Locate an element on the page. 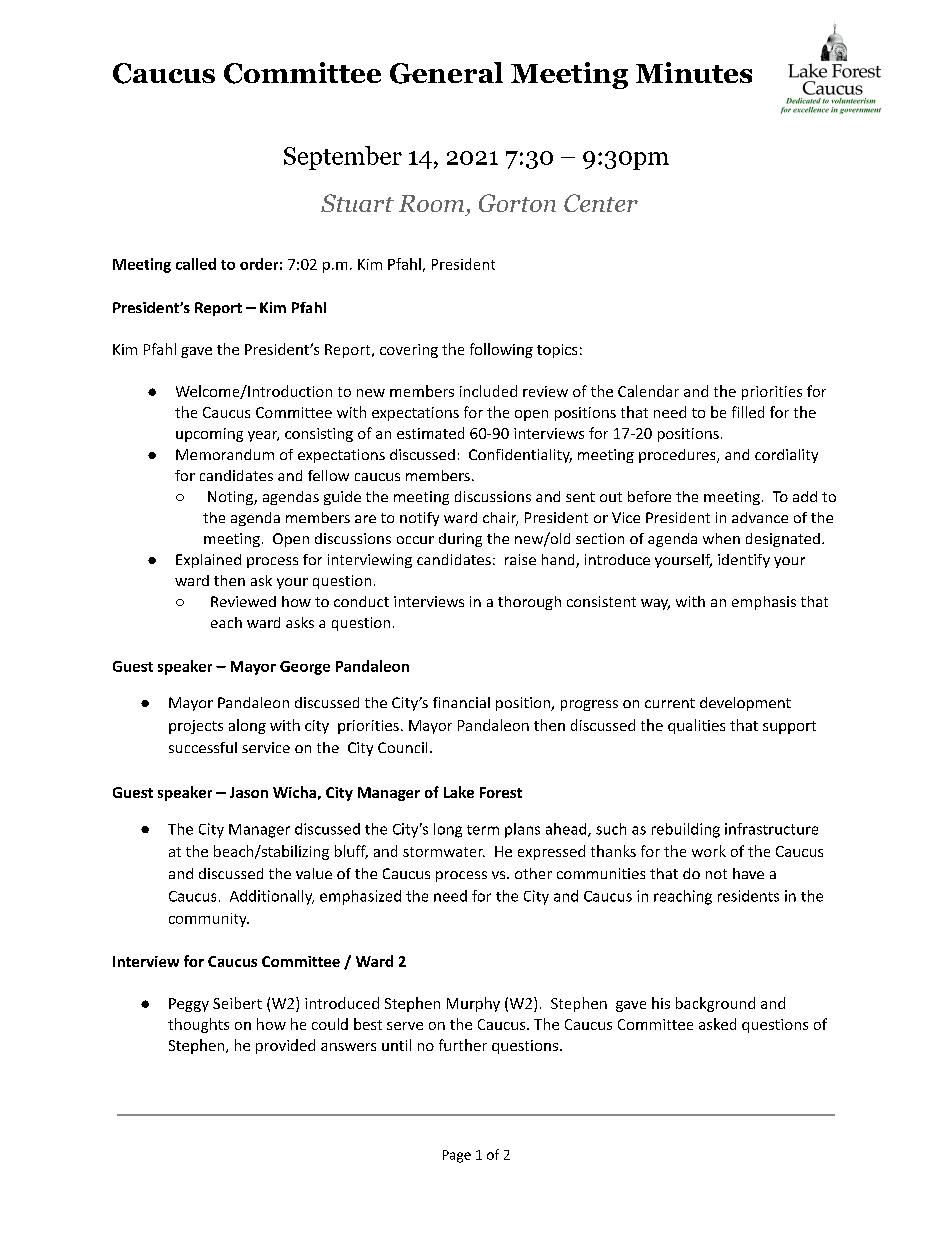 The height and width of the document is (1233, 952). Minutes is located at coordinates (694, 72).
